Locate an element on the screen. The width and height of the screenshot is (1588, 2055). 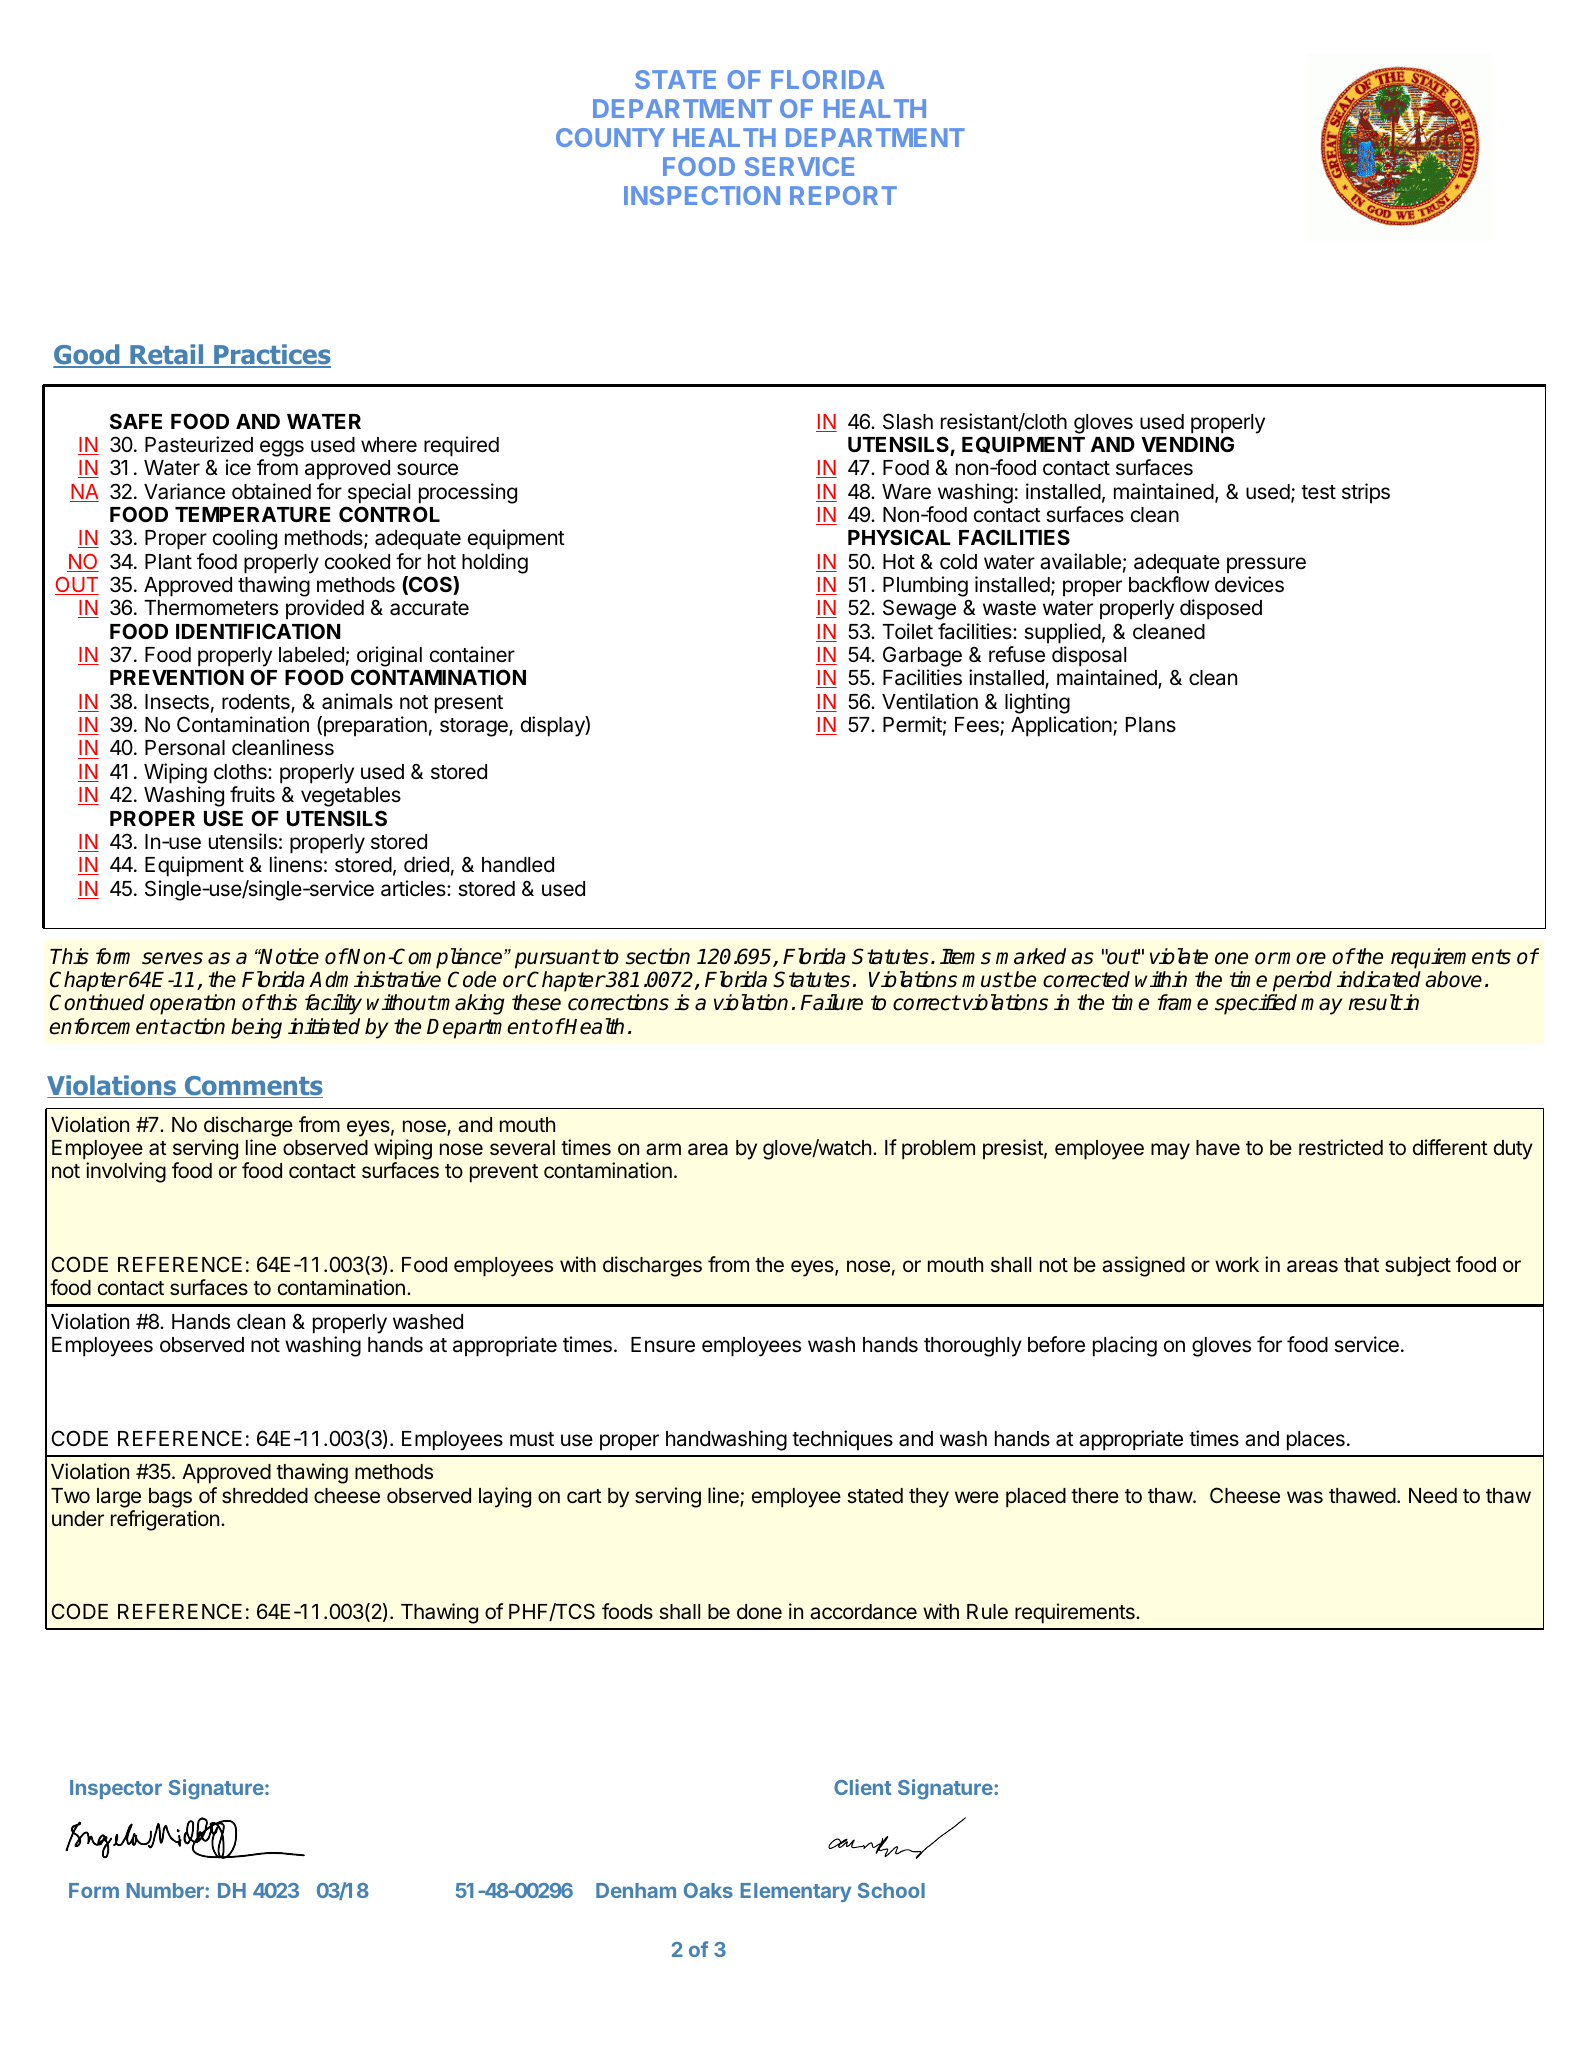
REPORT is located at coordinates (843, 195).
